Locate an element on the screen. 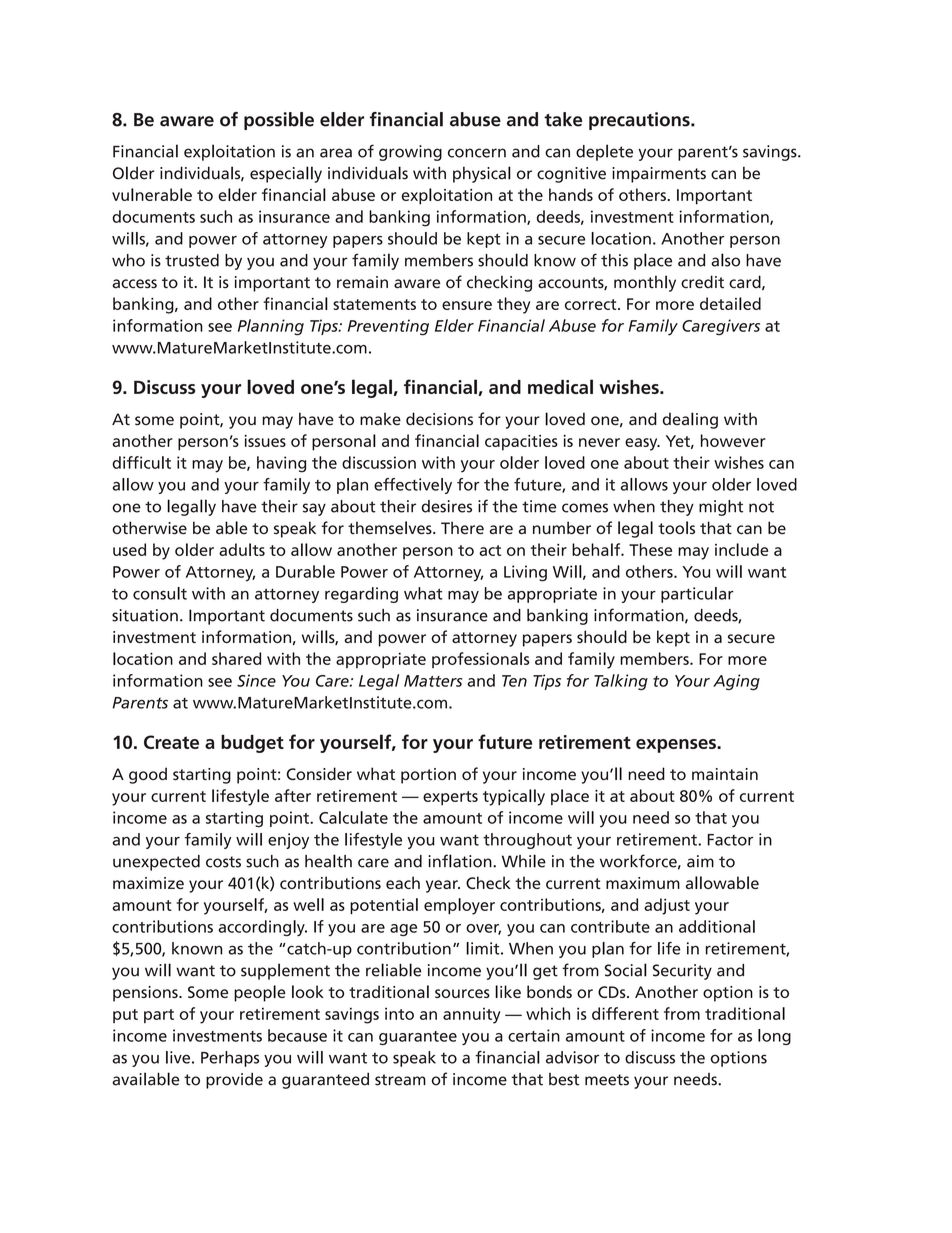 The image size is (952, 1233). decisions is located at coordinates (439, 419).
